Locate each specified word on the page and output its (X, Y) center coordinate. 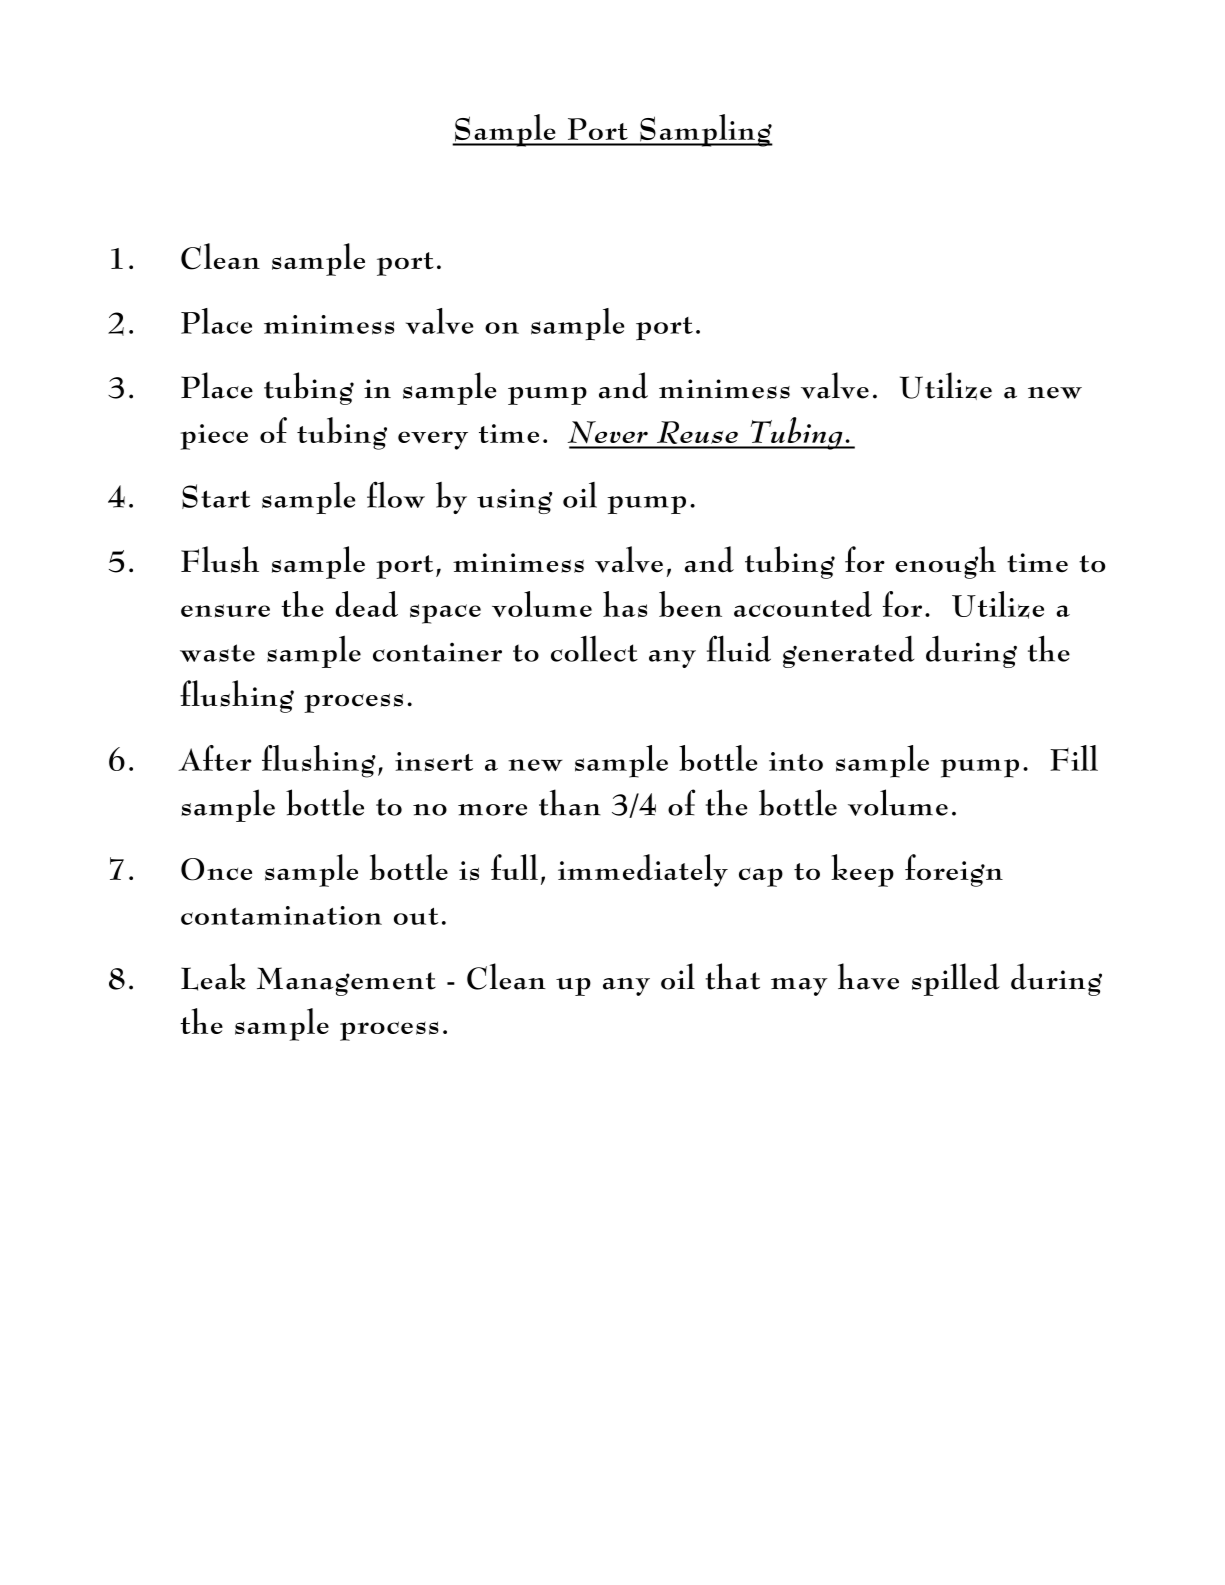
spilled (956, 979)
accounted (803, 604)
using (514, 501)
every (433, 440)
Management (346, 981)
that (732, 976)
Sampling (705, 130)
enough (945, 562)
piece (214, 437)
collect (594, 648)
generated (848, 651)
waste (217, 653)
